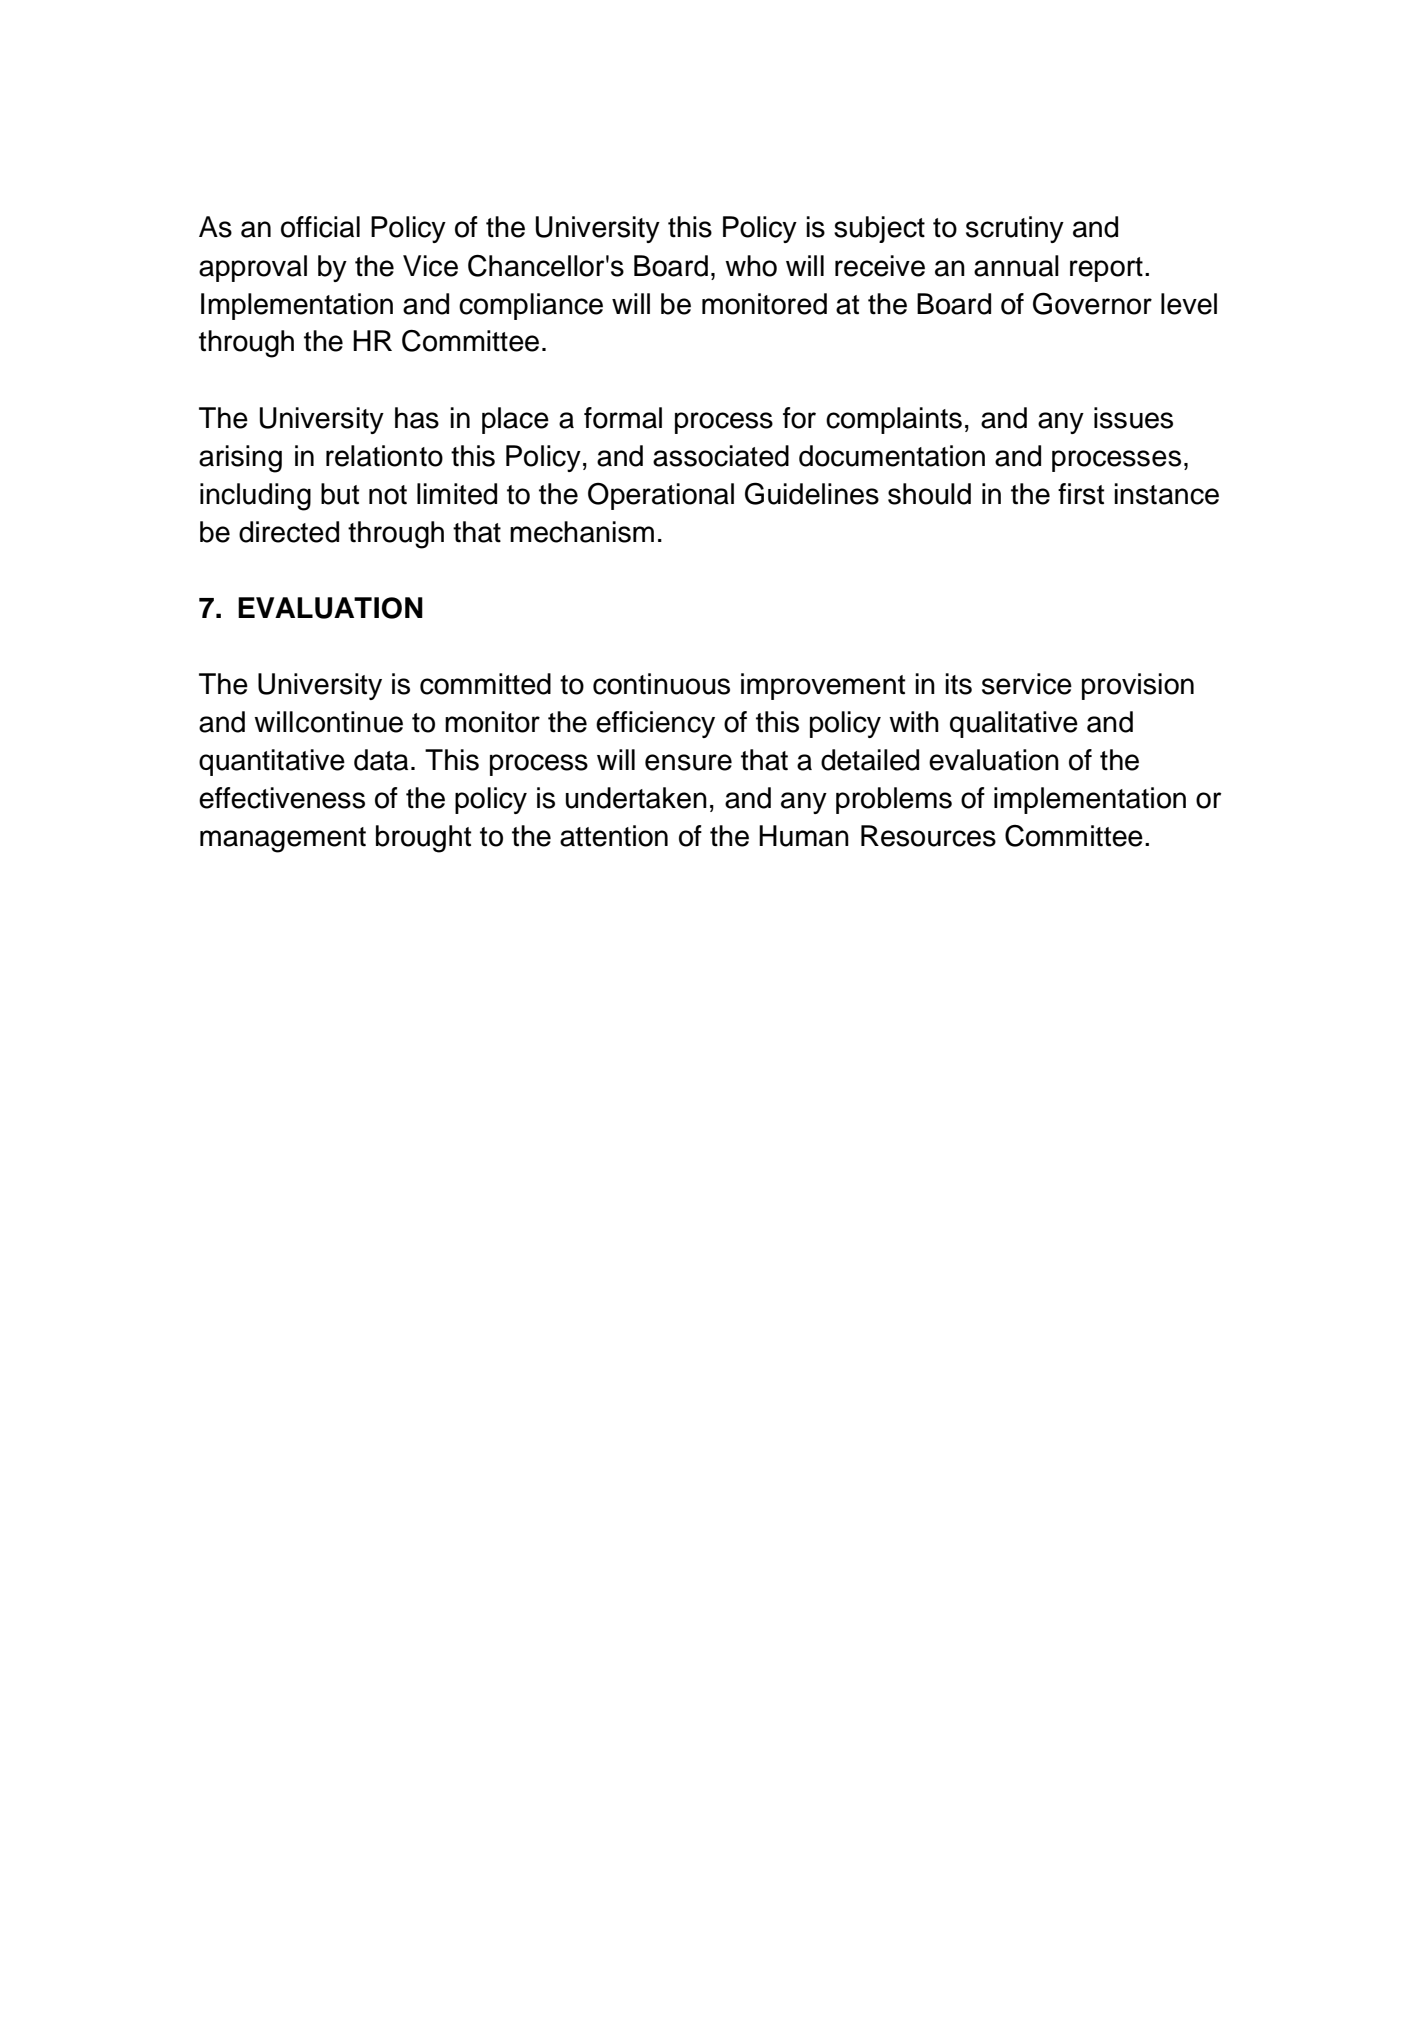 The image size is (1427, 2018). Describe the element at coordinates (751, 266) in the screenshot. I see `who` at that location.
